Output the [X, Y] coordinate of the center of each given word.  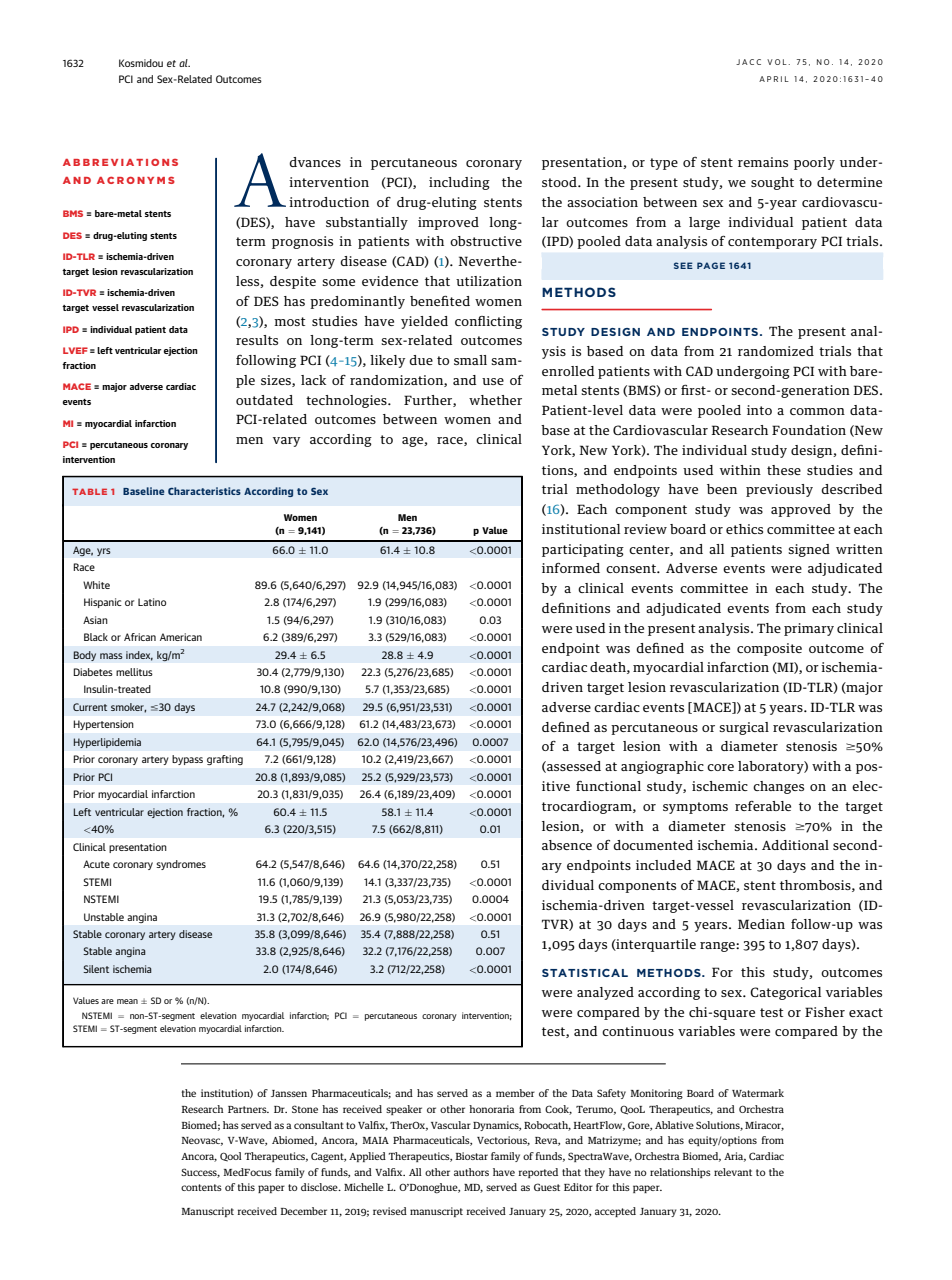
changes [778, 787]
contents [201, 1187]
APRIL [774, 79]
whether [495, 400]
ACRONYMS [136, 180]
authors [471, 1172]
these [784, 470]
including [459, 183]
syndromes [181, 865]
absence [567, 845]
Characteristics [204, 491]
